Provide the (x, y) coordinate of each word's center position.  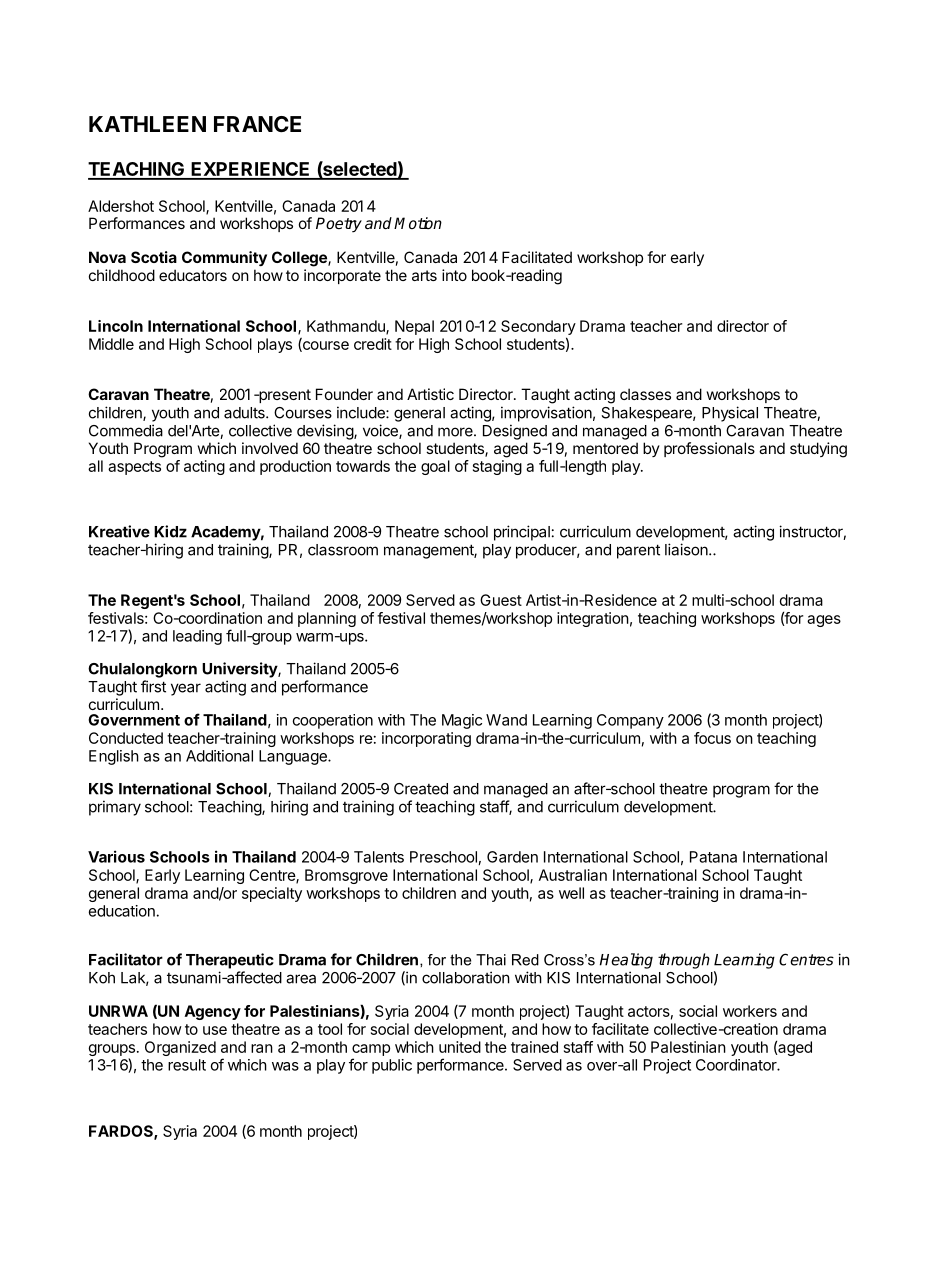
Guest (501, 600)
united (460, 1047)
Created (421, 789)
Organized (180, 1048)
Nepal (414, 327)
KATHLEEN (147, 124)
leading (197, 637)
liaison (687, 549)
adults (245, 413)
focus (712, 738)
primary (115, 808)
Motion (418, 223)
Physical (730, 414)
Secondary (538, 327)
